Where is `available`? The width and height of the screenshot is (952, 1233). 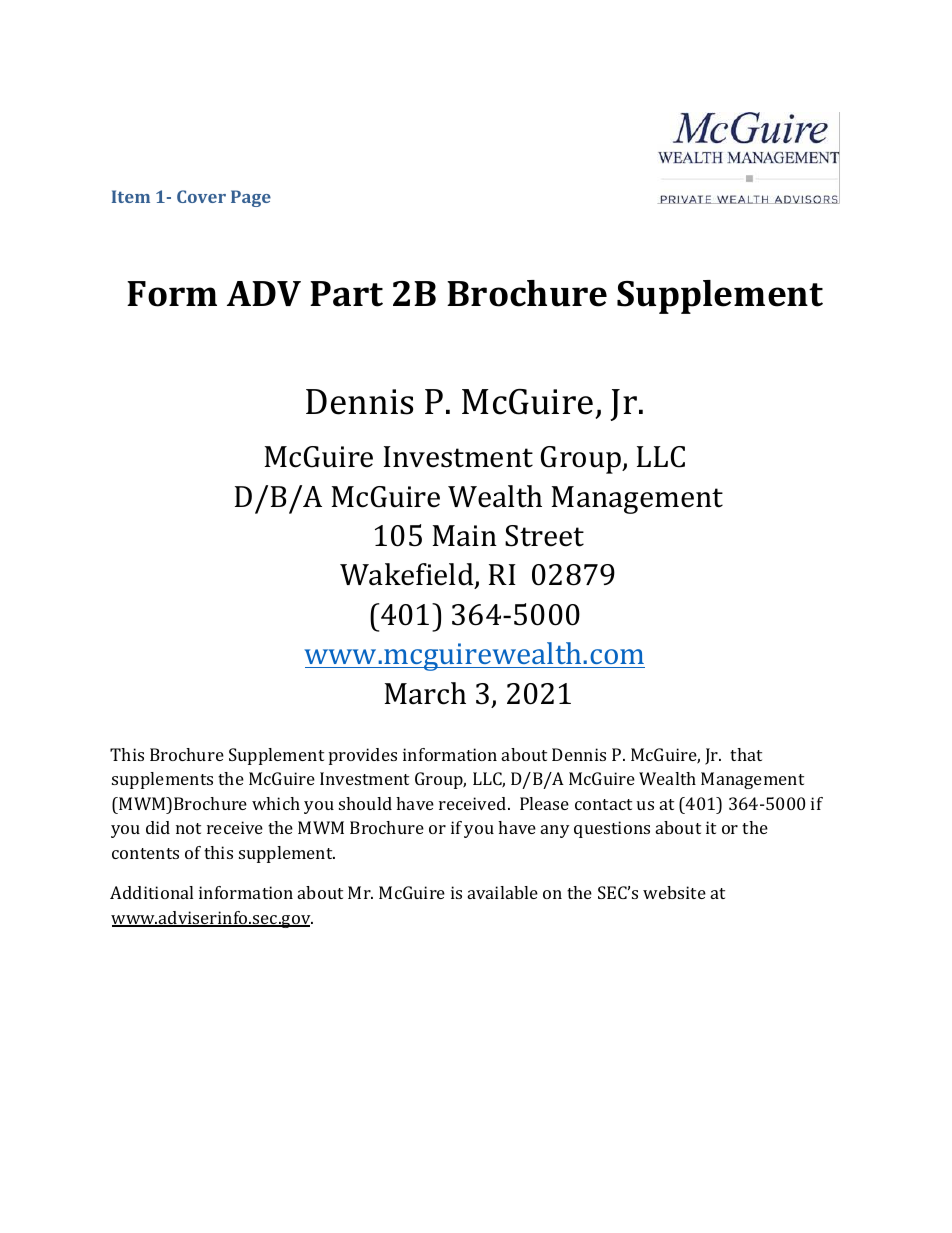
available is located at coordinates (503, 892).
